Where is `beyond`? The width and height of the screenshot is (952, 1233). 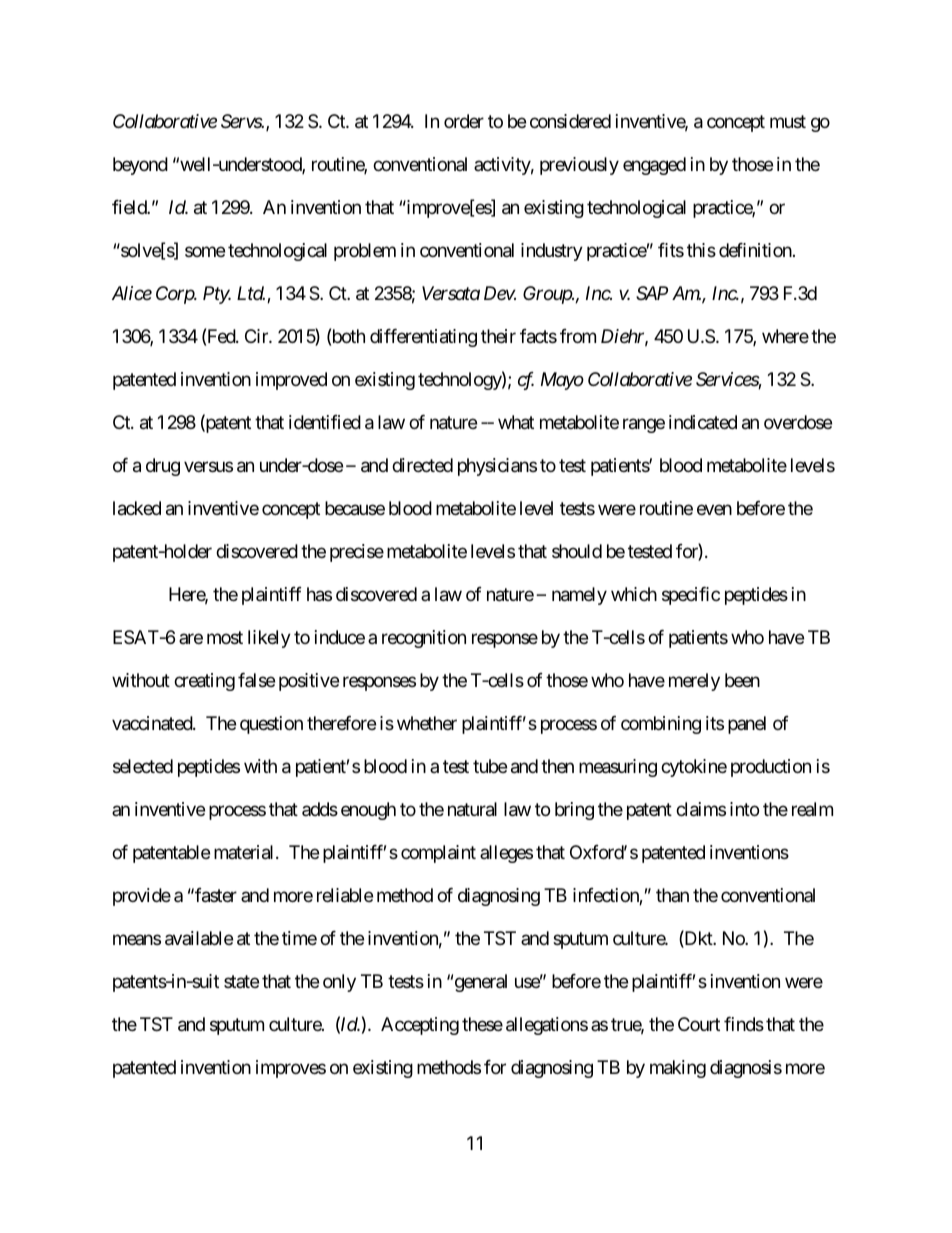 beyond is located at coordinates (140, 166).
